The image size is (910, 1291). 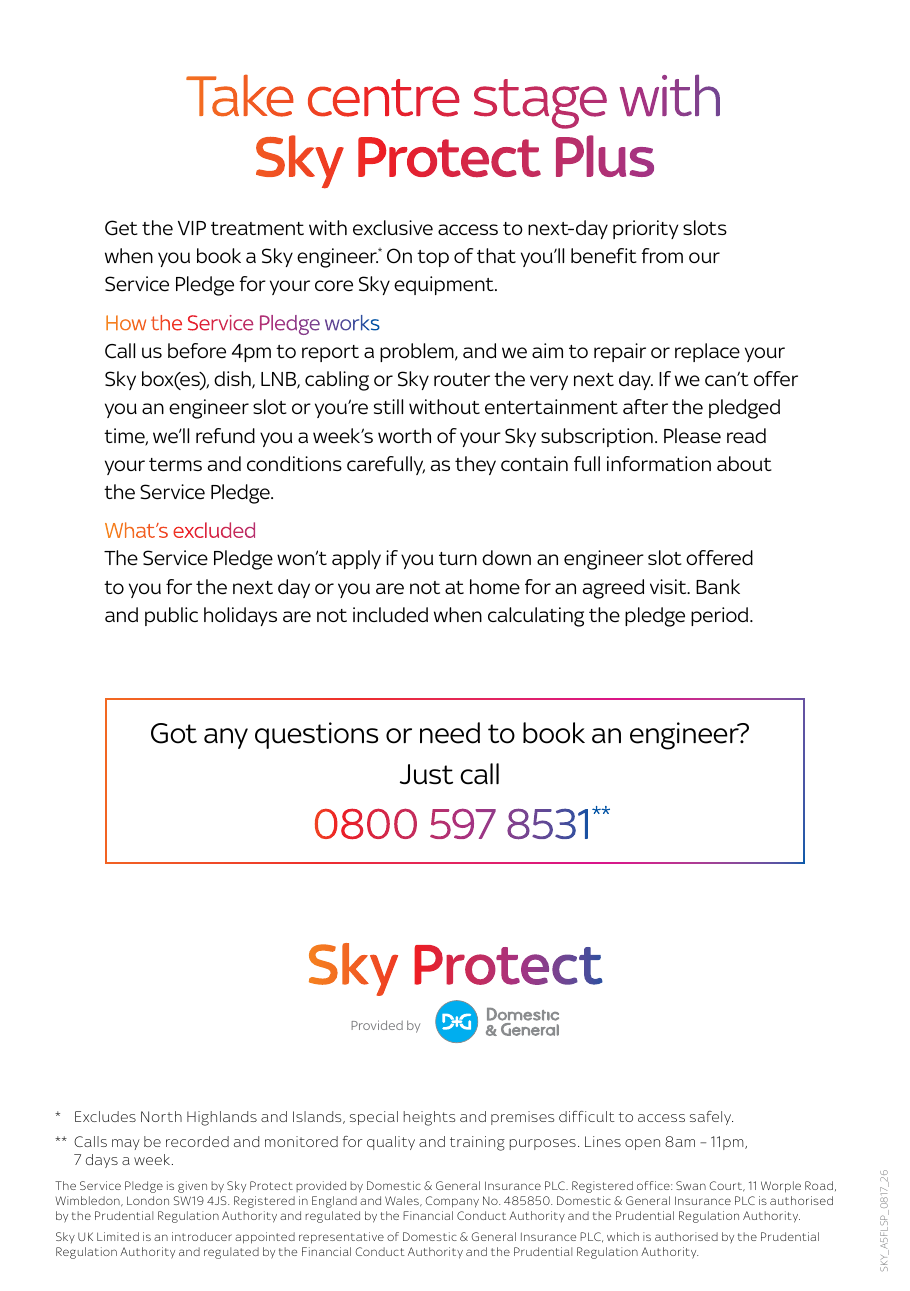 What do you see at coordinates (721, 616) in the image?
I see `period` at bounding box center [721, 616].
